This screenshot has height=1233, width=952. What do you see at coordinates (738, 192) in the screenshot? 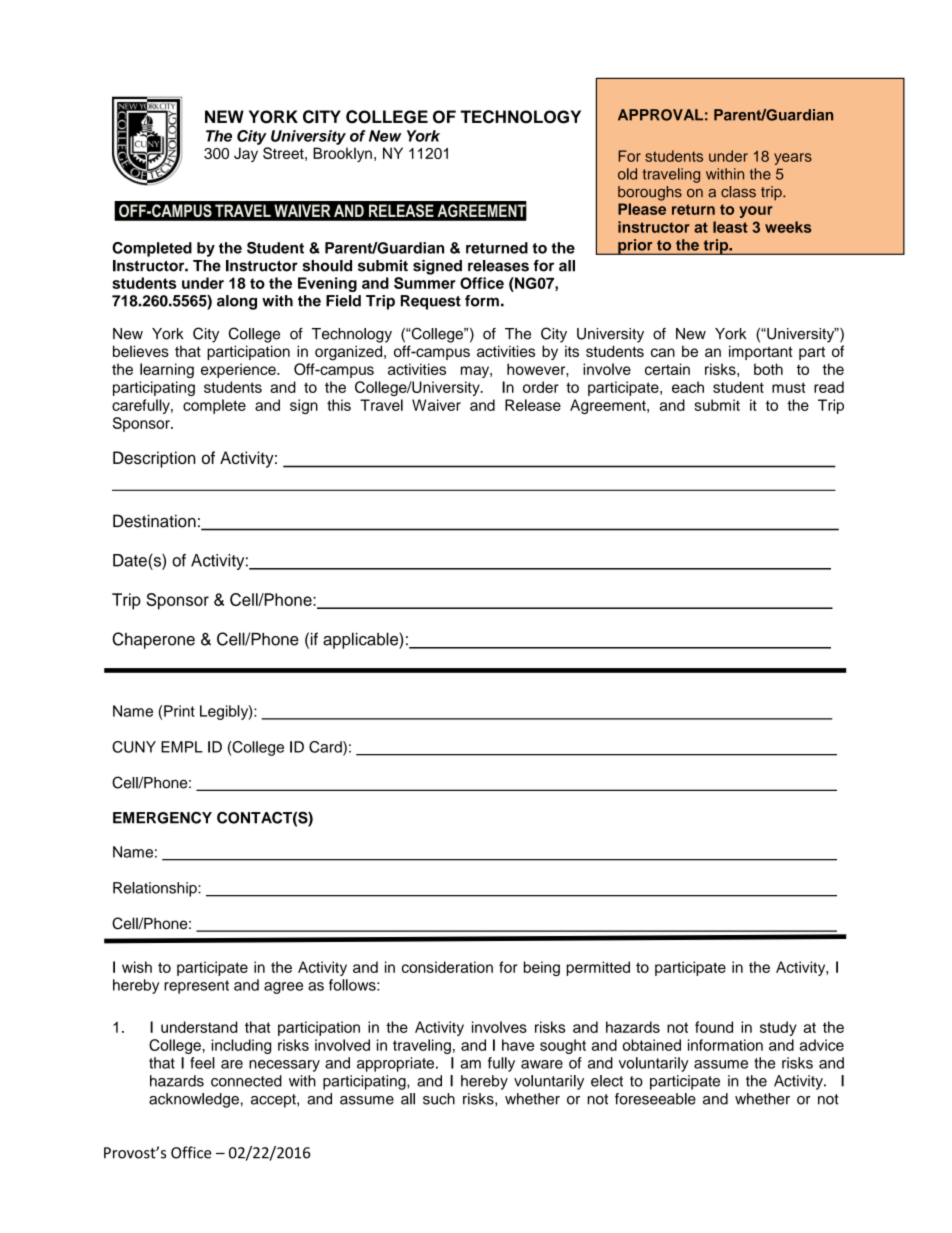
I see `class` at bounding box center [738, 192].
